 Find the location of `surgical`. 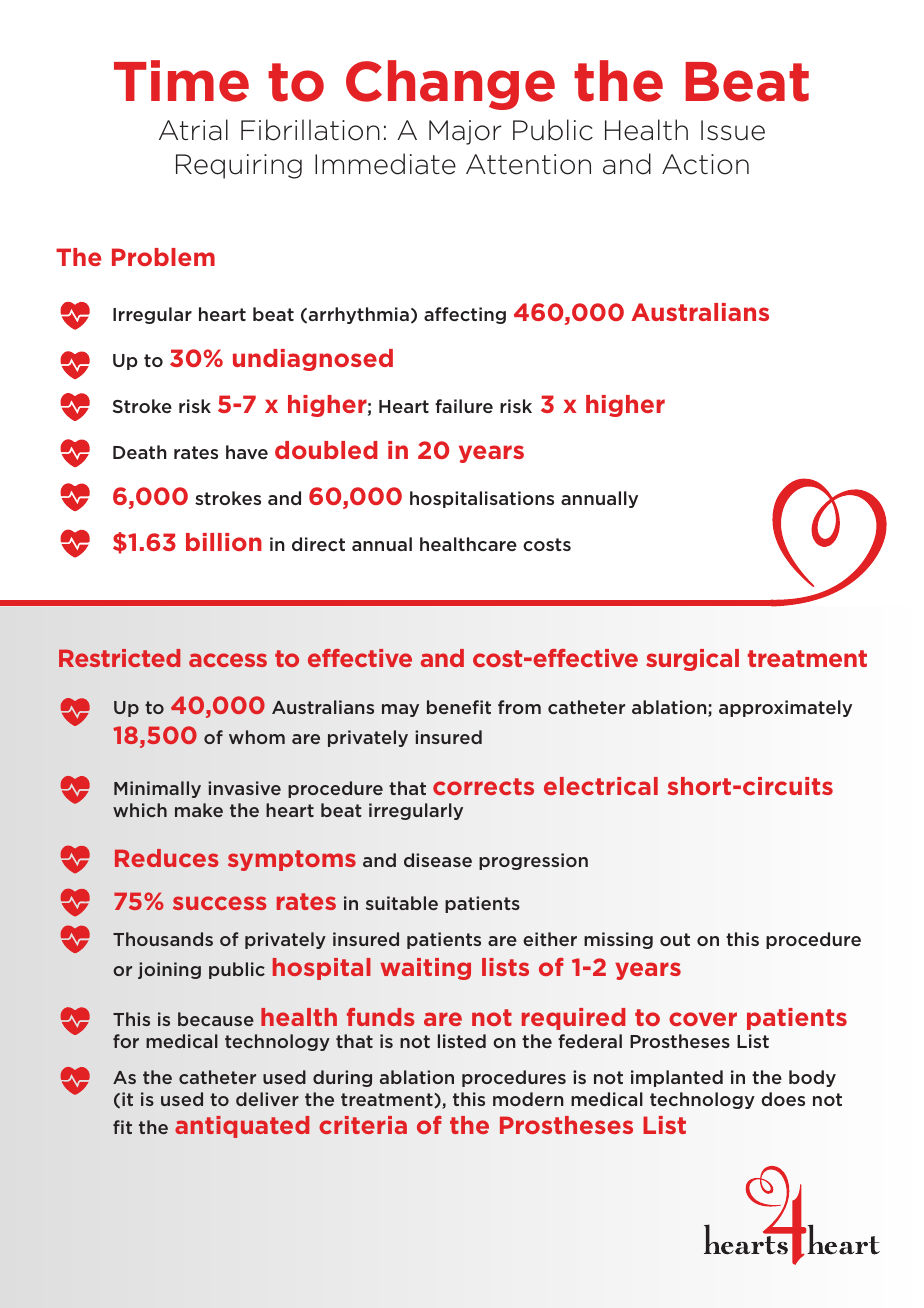

surgical is located at coordinates (692, 660).
